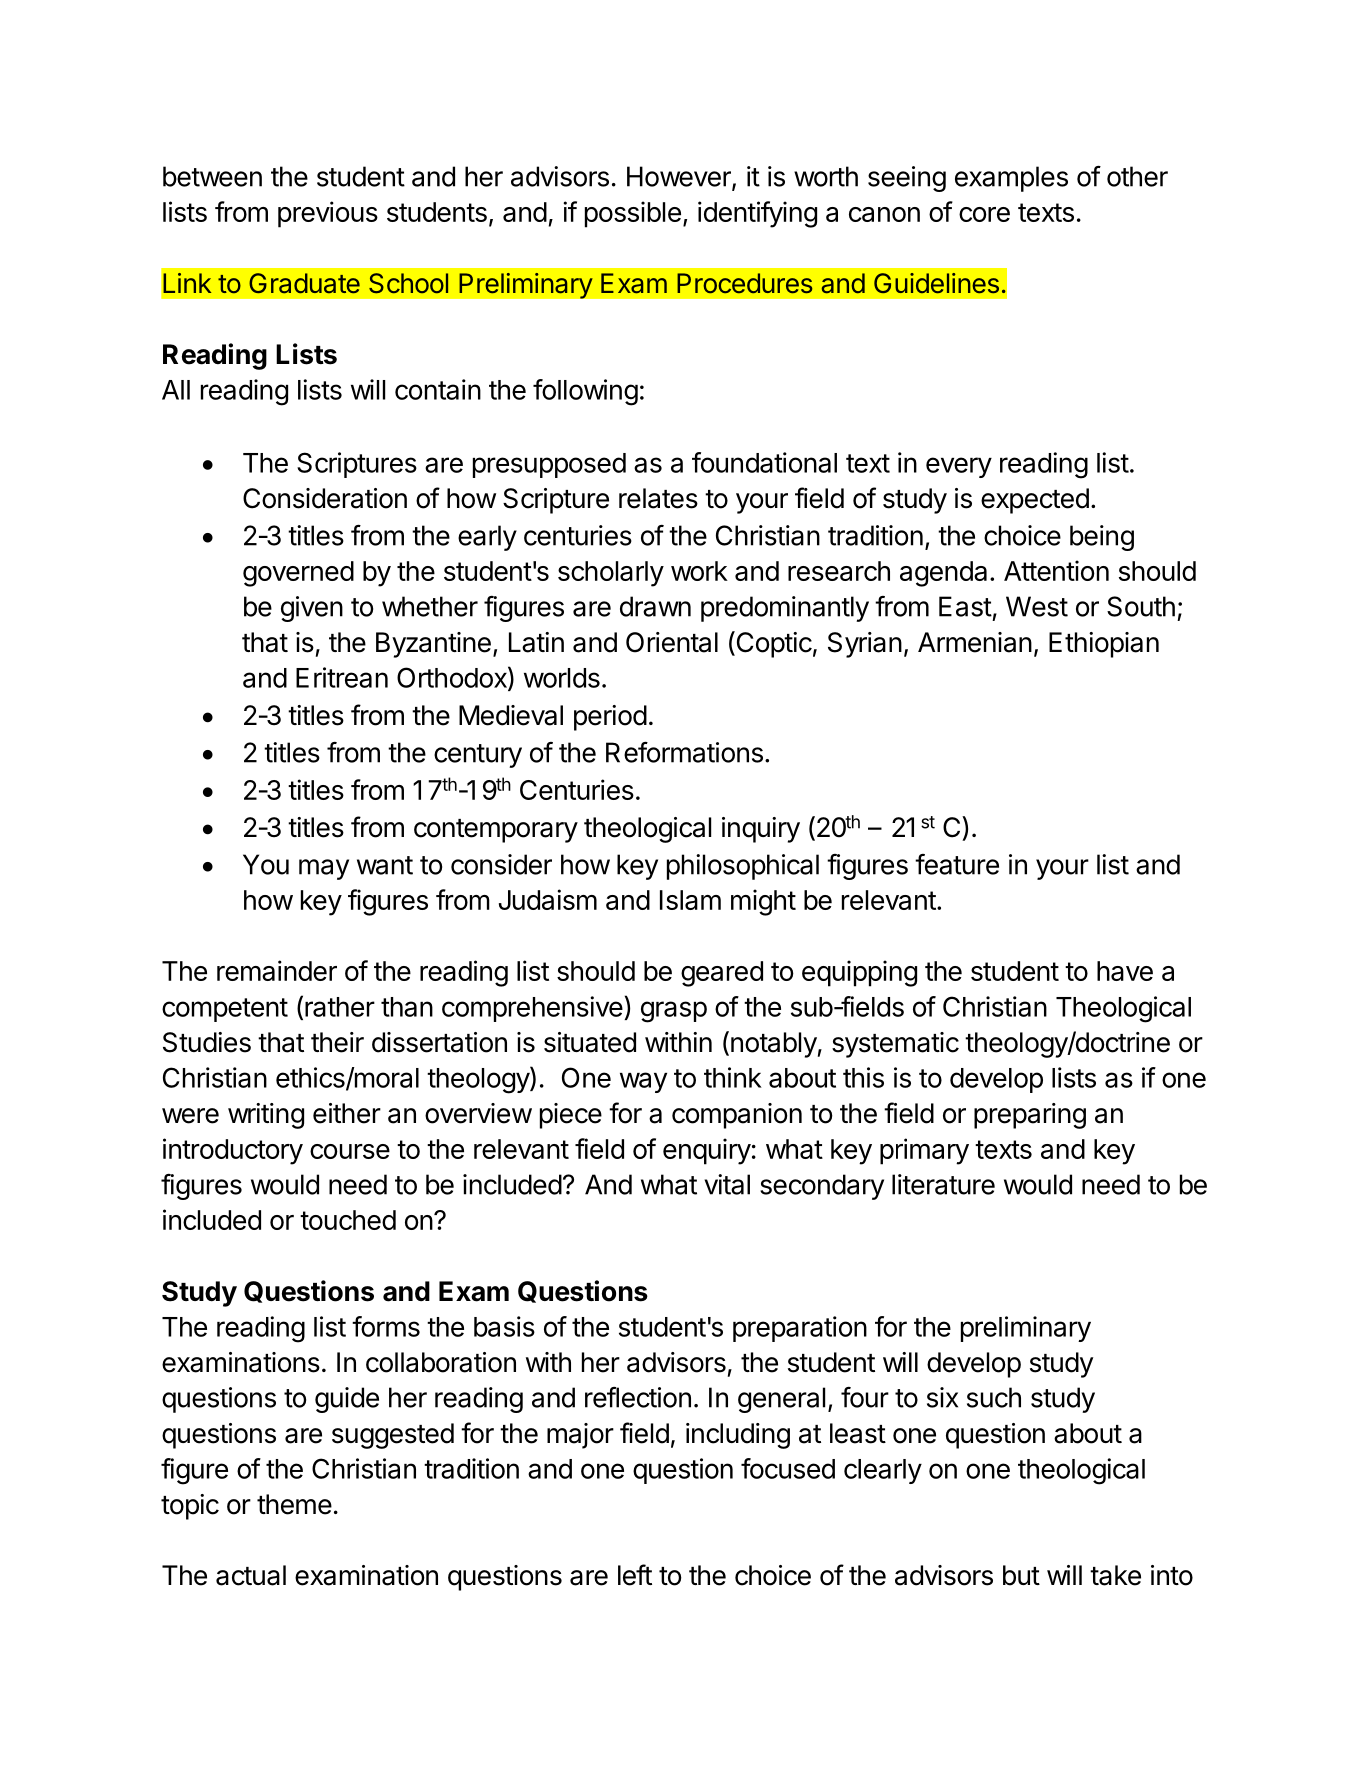 The image size is (1371, 1774). I want to click on but, so click(1021, 1575).
